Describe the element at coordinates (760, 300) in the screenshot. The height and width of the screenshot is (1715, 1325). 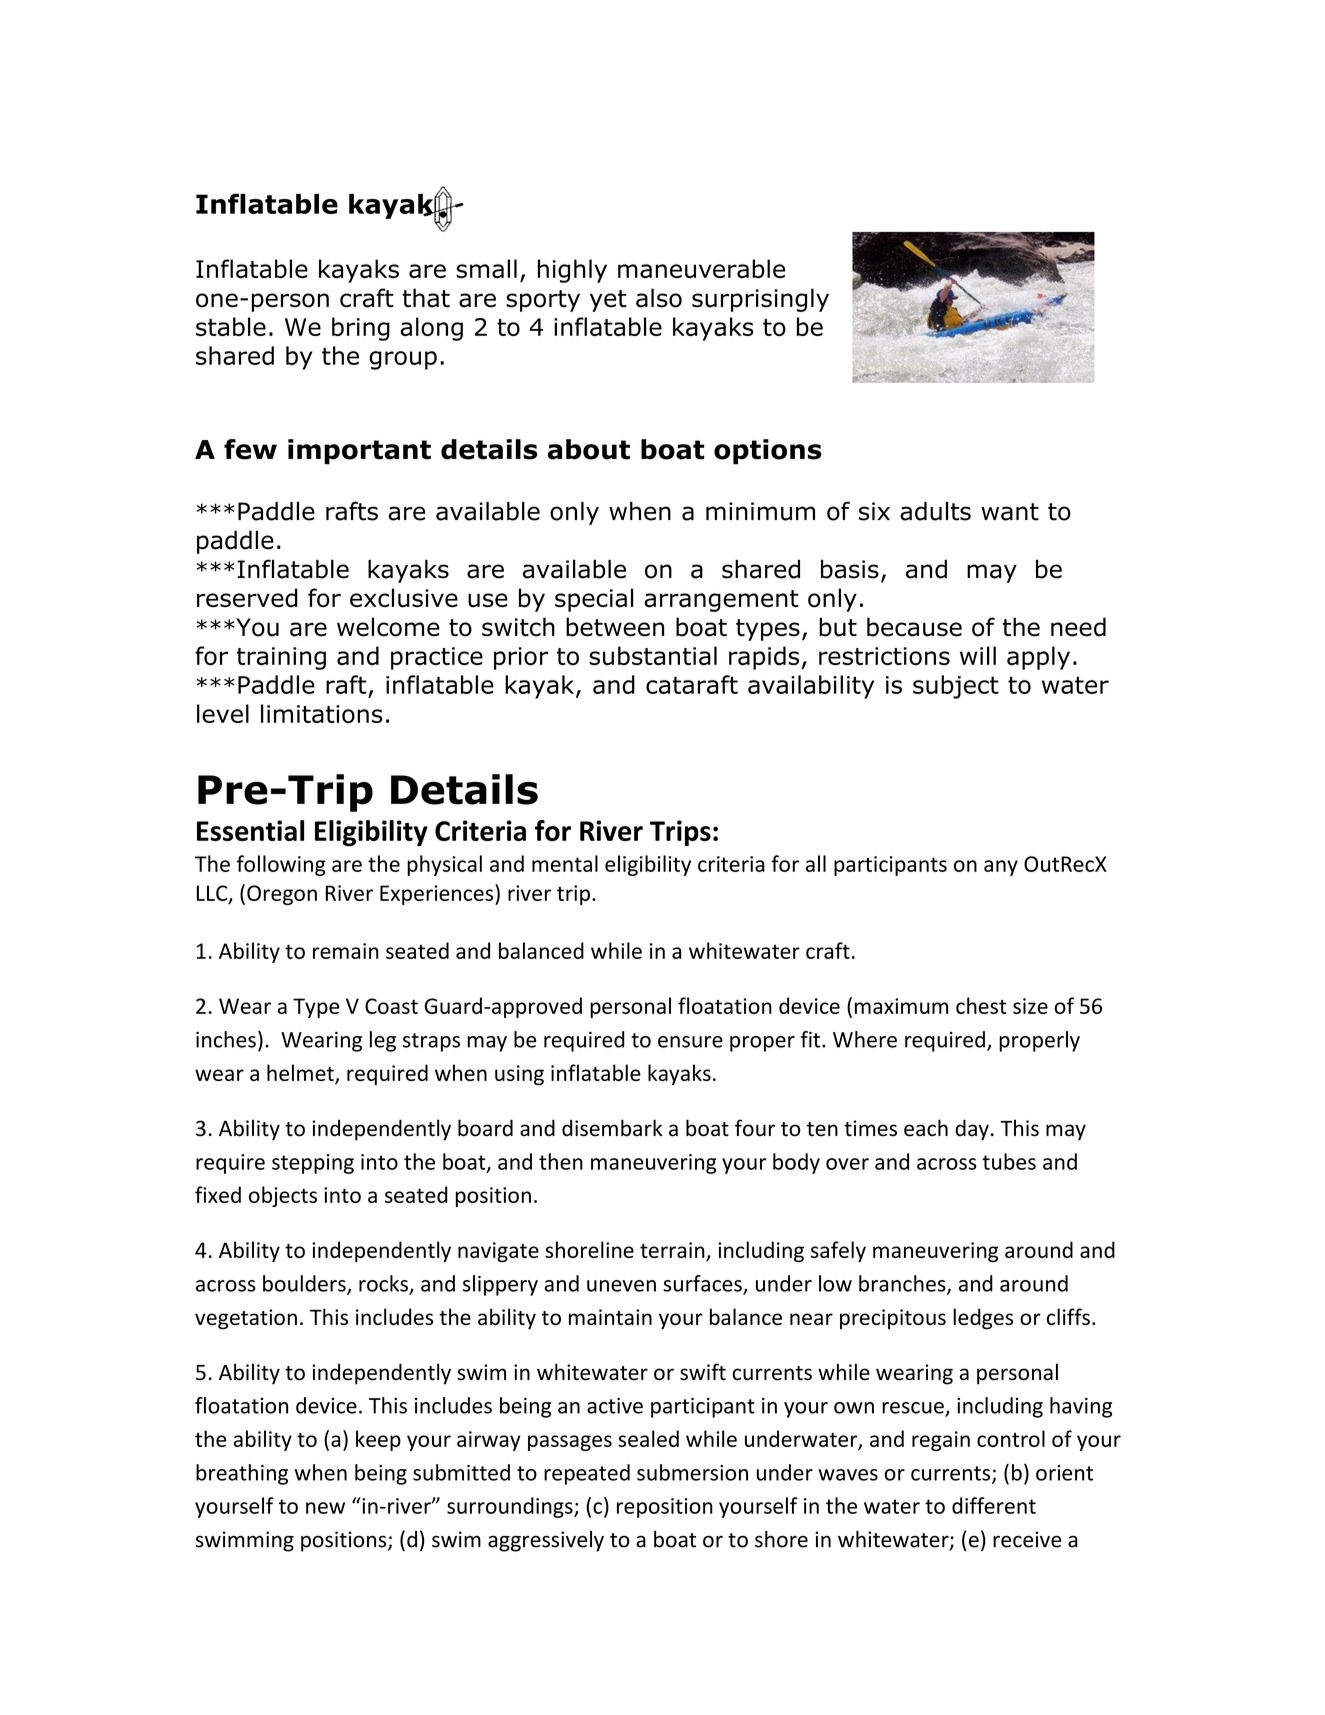
I see `surprisingly` at that location.
